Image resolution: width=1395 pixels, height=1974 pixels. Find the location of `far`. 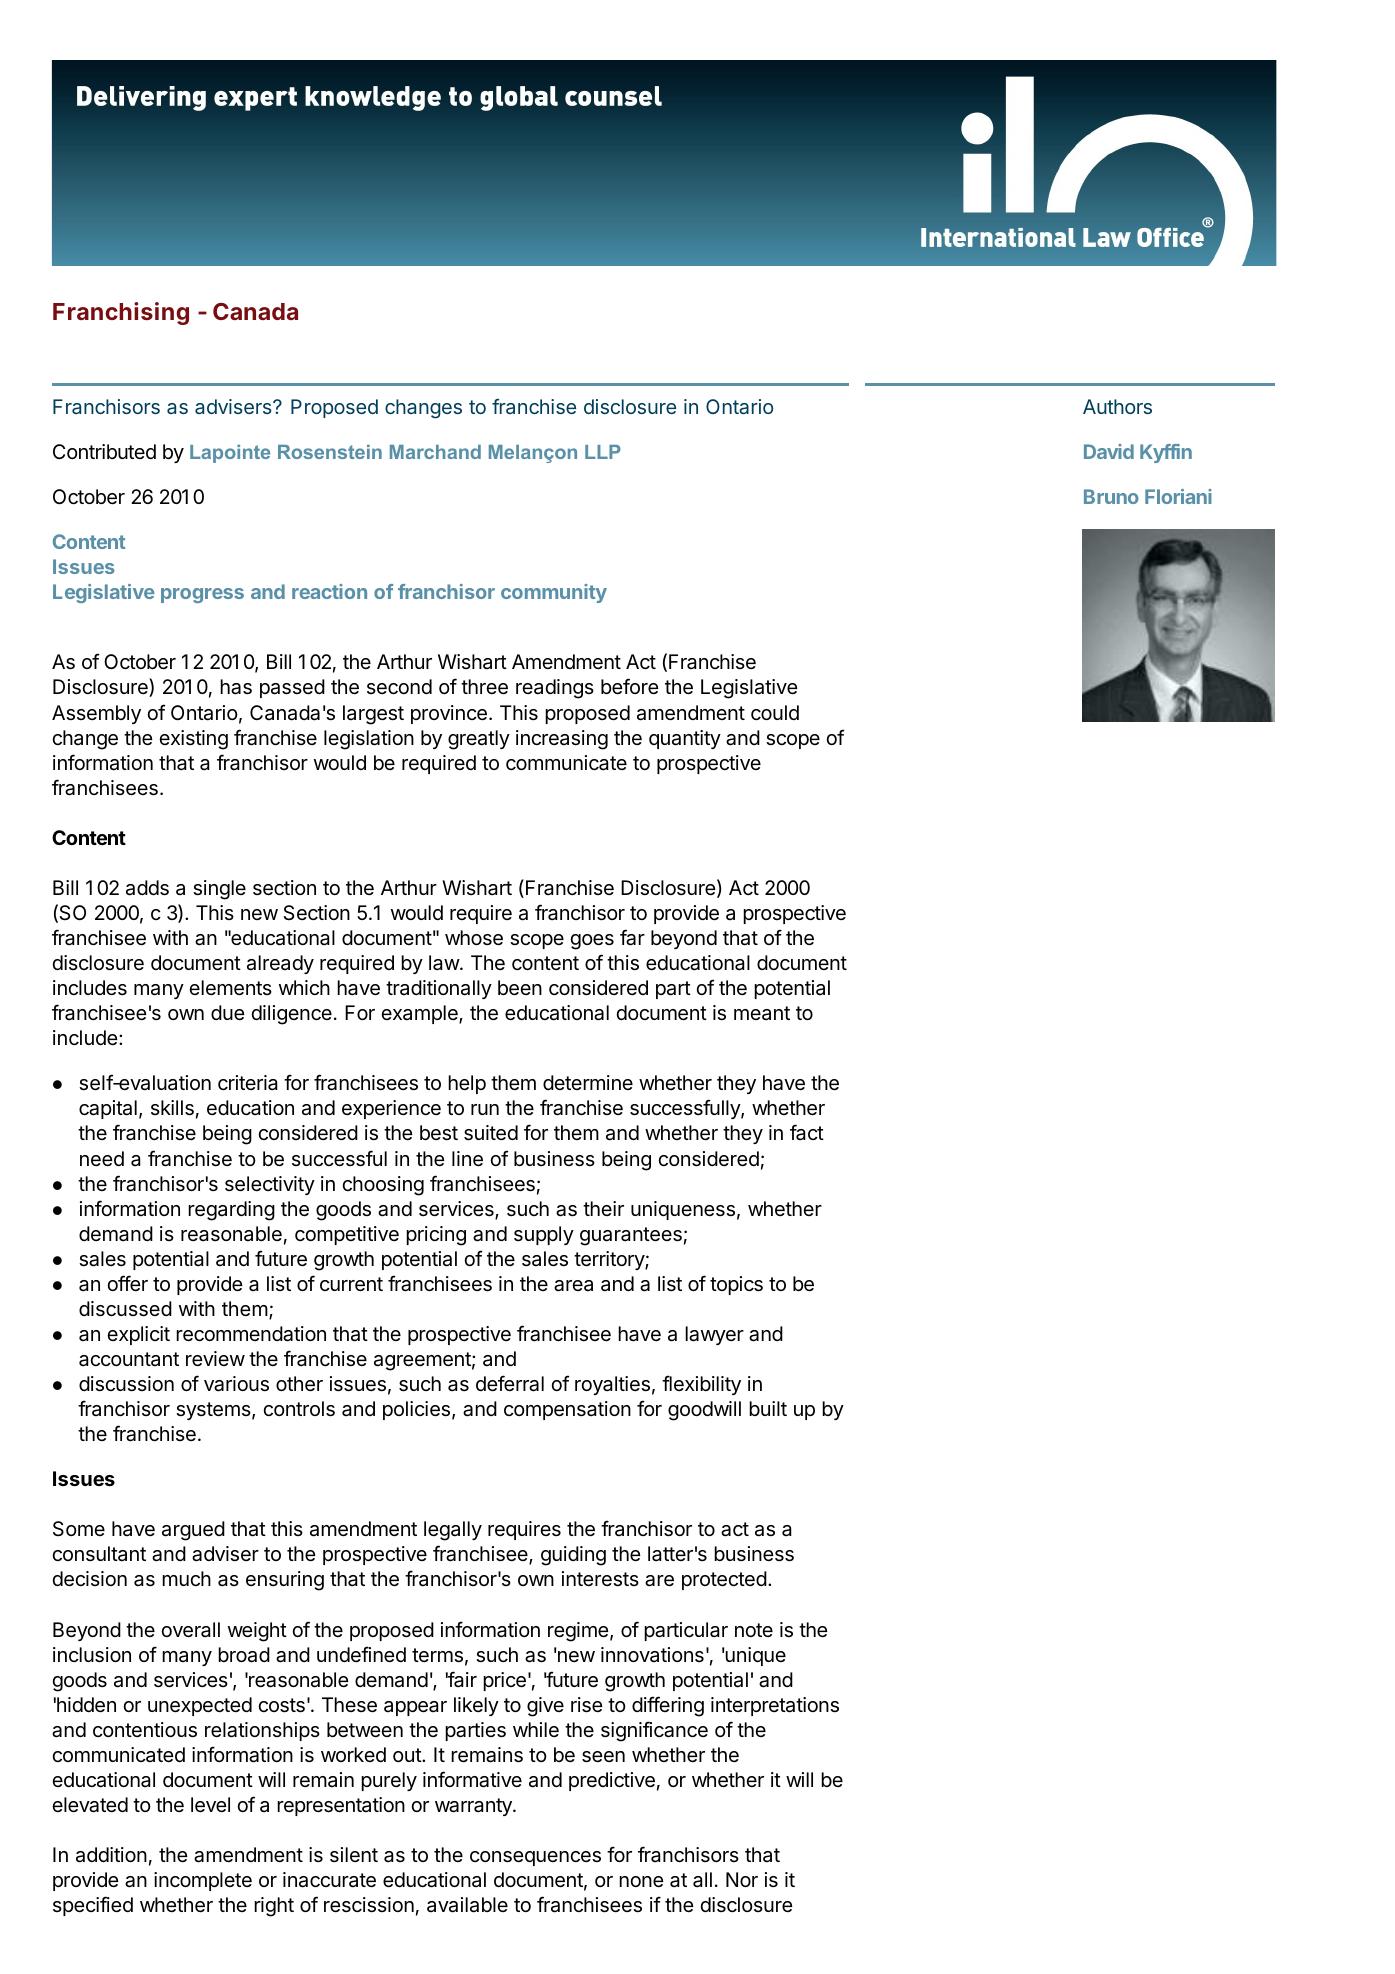

far is located at coordinates (632, 937).
